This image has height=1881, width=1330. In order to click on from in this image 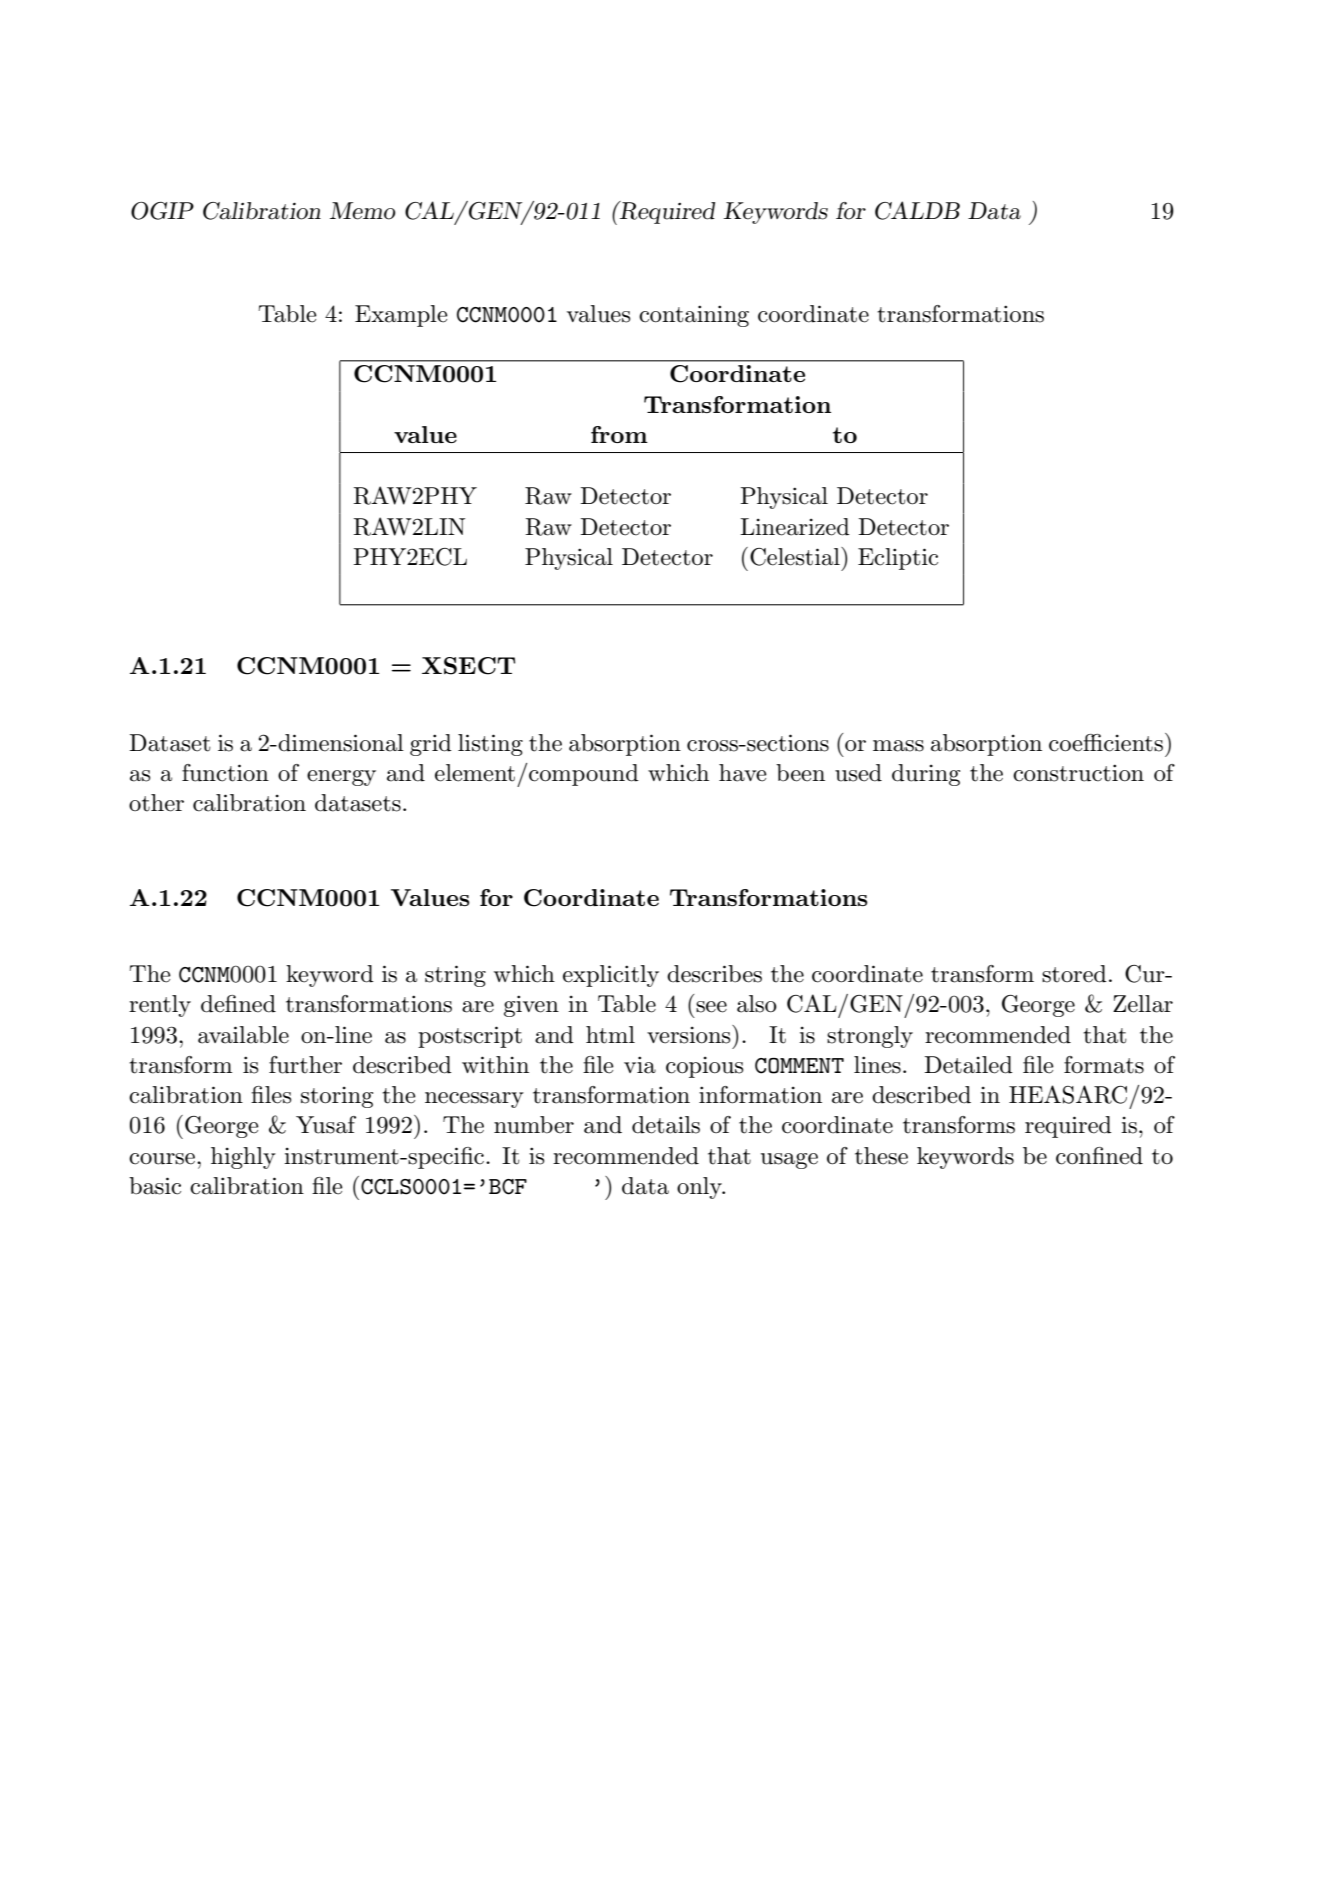, I will do `click(619, 434)`.
